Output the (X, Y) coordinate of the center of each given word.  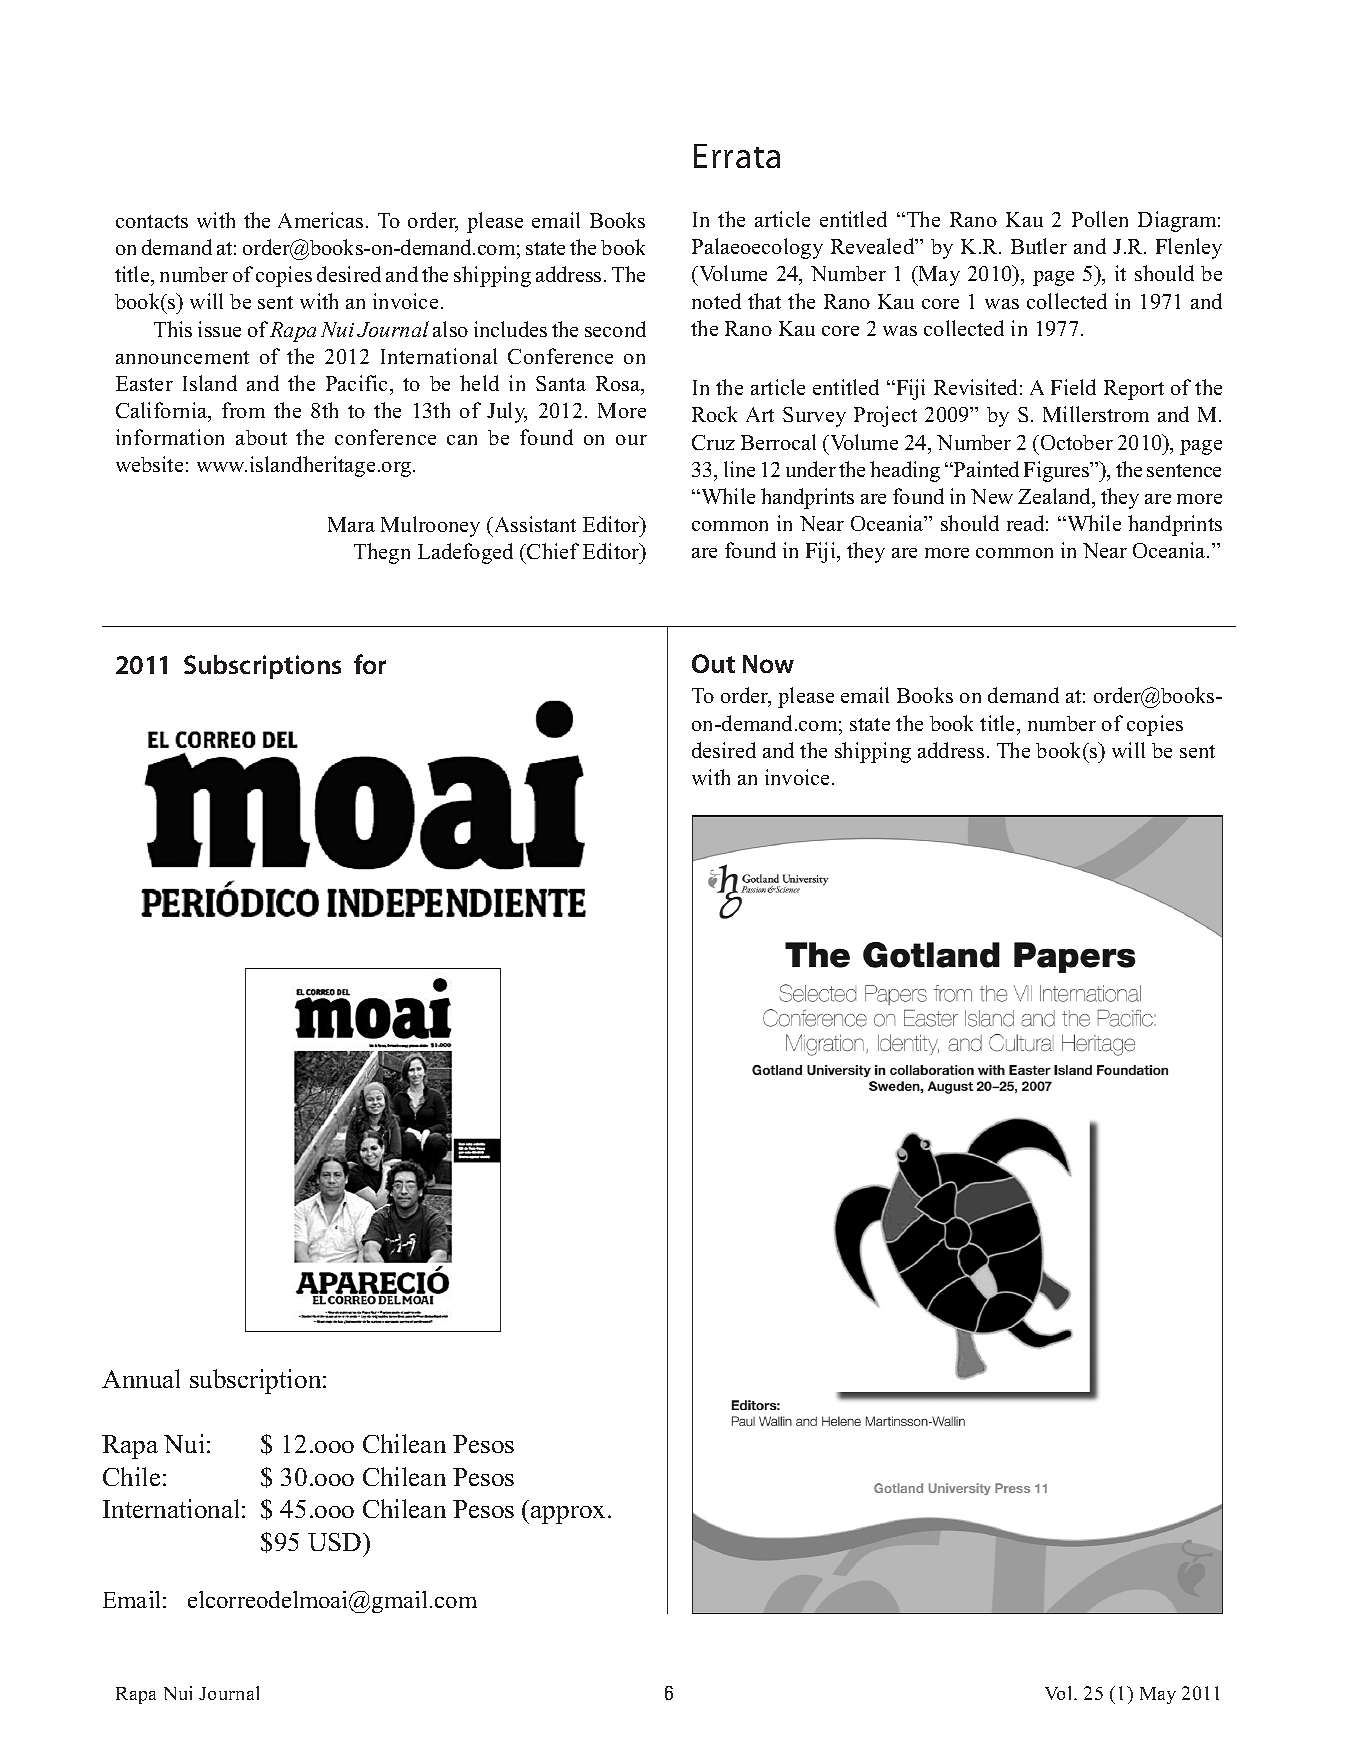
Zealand (1056, 497)
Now (768, 664)
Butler (1039, 246)
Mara (351, 524)
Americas (320, 220)
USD (336, 1542)
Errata (737, 156)
